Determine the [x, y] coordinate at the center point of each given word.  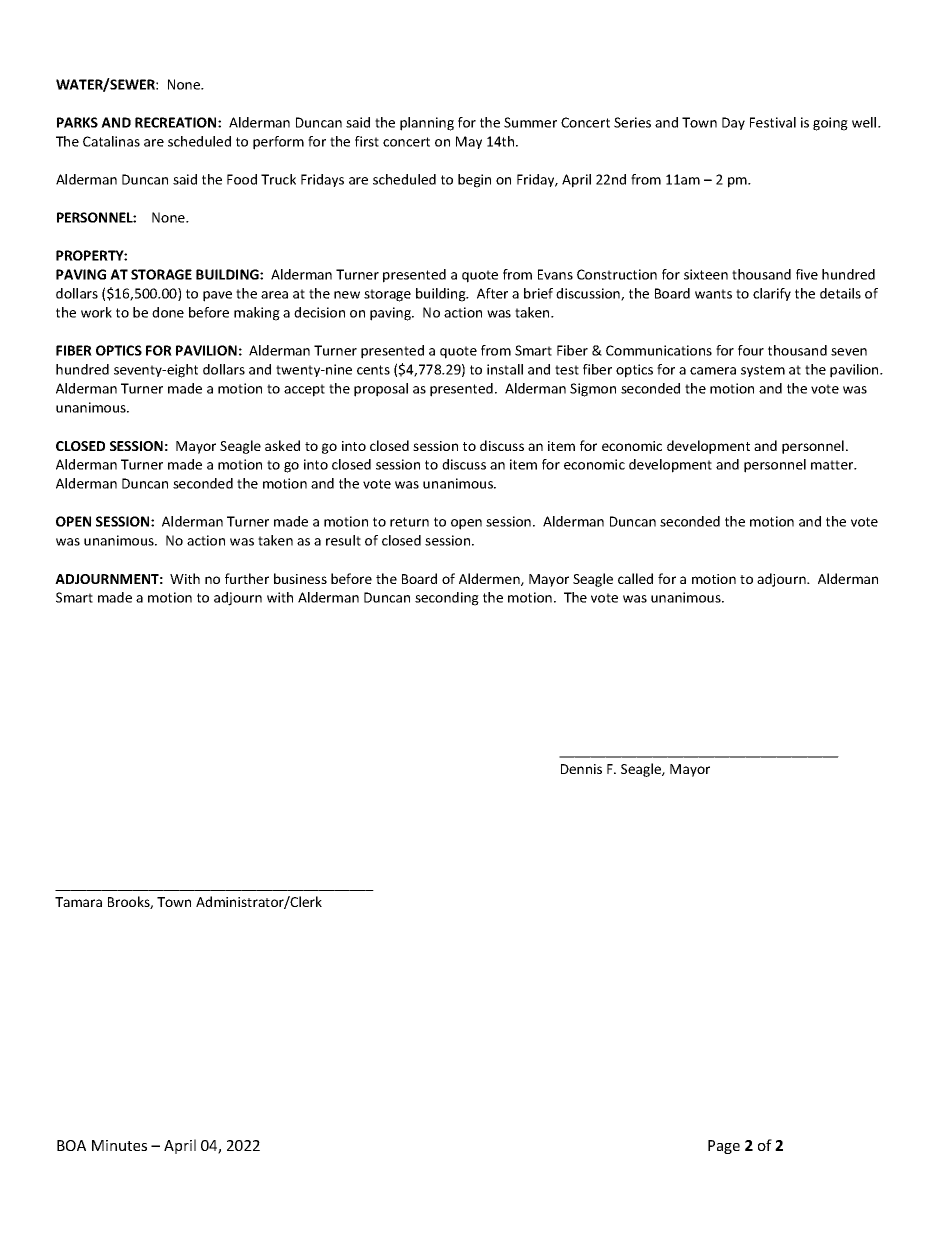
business [300, 578]
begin [474, 181]
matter [833, 465]
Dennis [581, 769]
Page [724, 1147]
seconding [447, 599]
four [751, 350]
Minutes [119, 1145]
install [505, 369]
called [635, 578]
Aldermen [490, 579]
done [168, 312]
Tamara [78, 902]
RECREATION [177, 122]
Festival [773, 122]
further [247, 578]
